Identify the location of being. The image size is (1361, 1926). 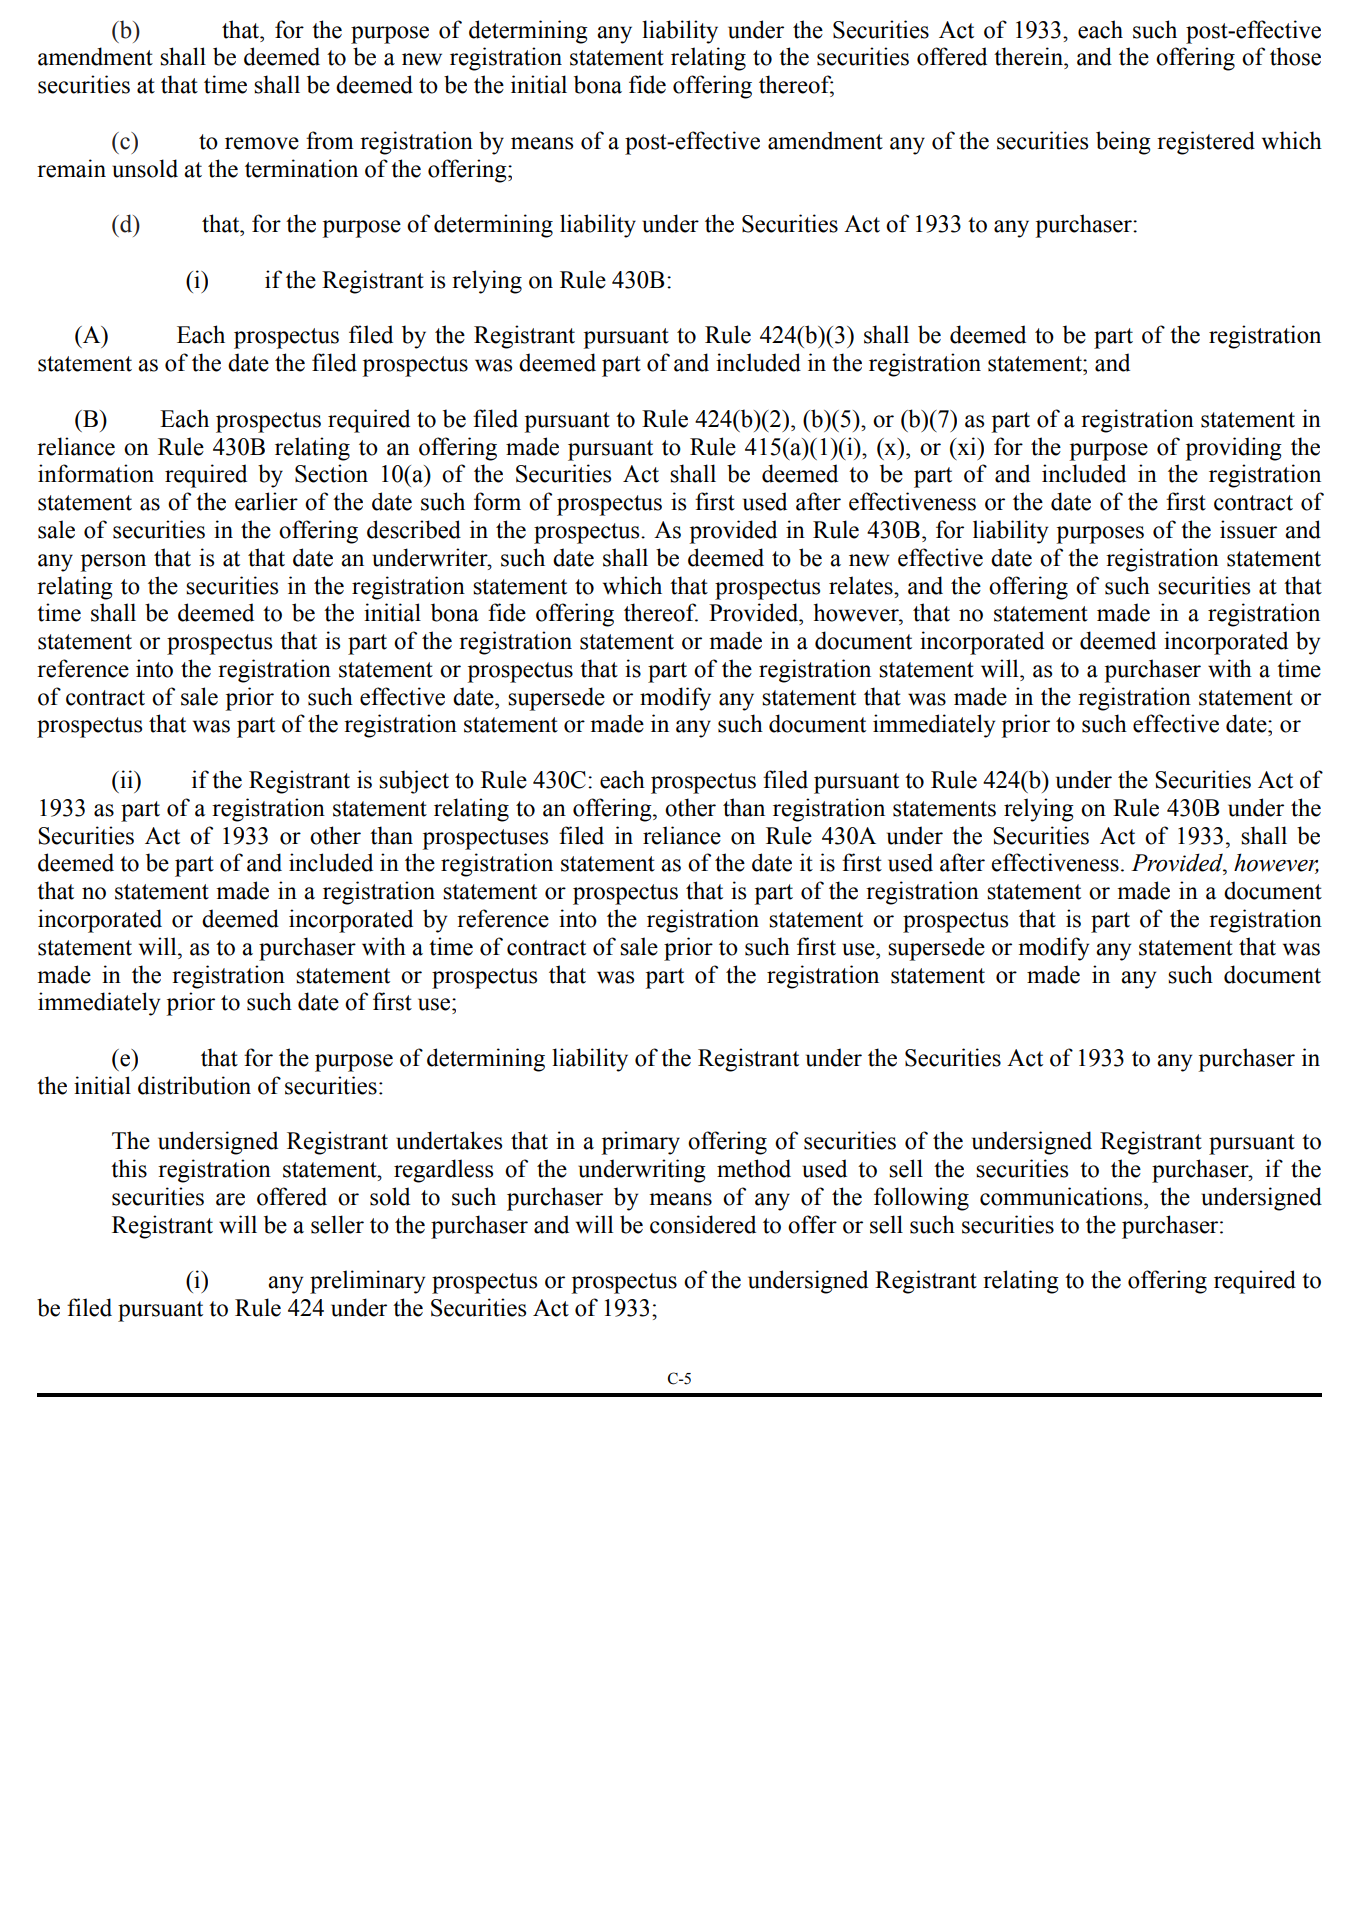
(1123, 143).
